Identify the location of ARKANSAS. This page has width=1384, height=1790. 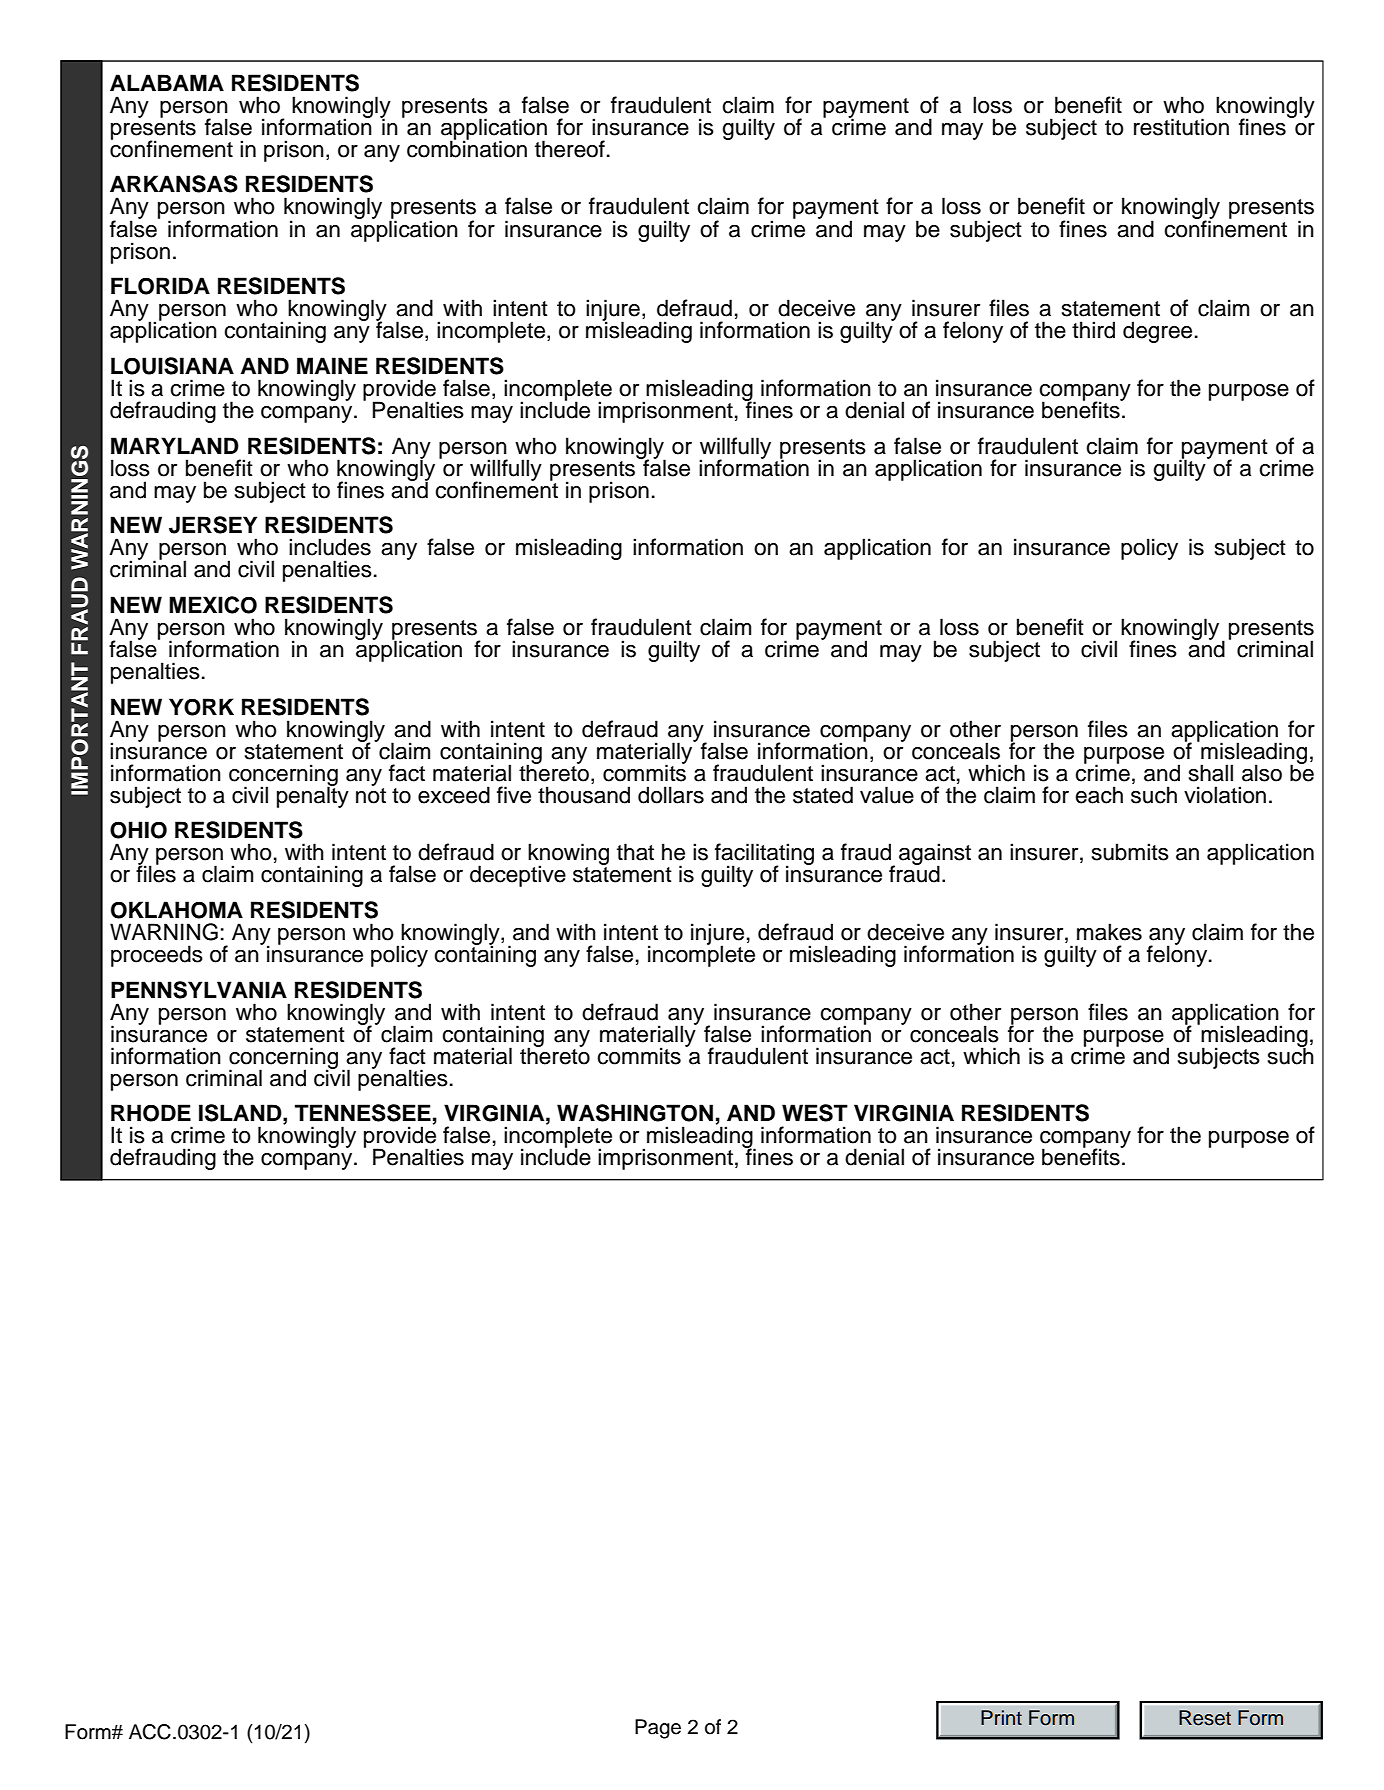
(174, 184).
